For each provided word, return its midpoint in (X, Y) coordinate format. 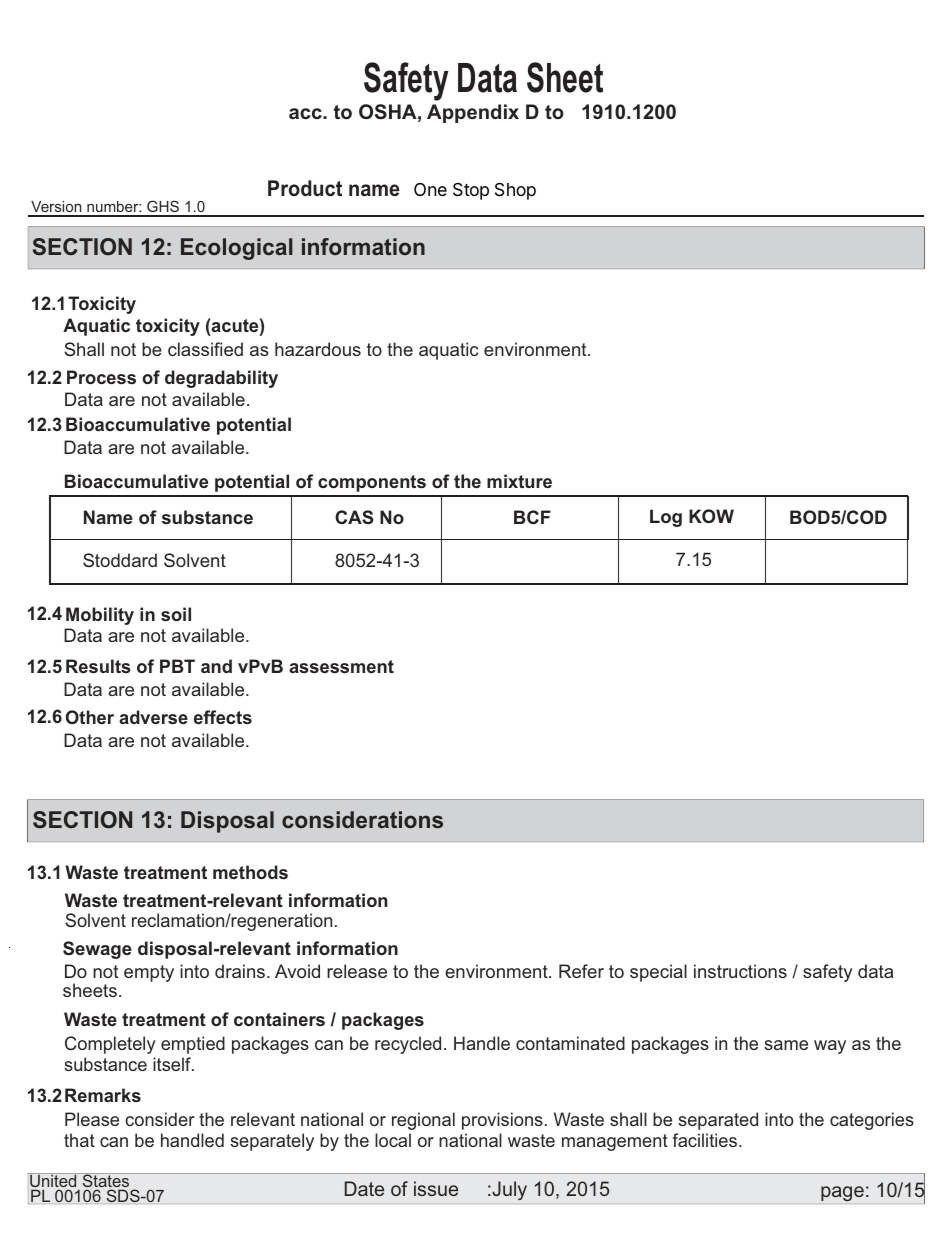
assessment (341, 666)
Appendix (473, 113)
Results (98, 666)
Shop (515, 191)
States (106, 1181)
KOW (711, 516)
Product (305, 188)
